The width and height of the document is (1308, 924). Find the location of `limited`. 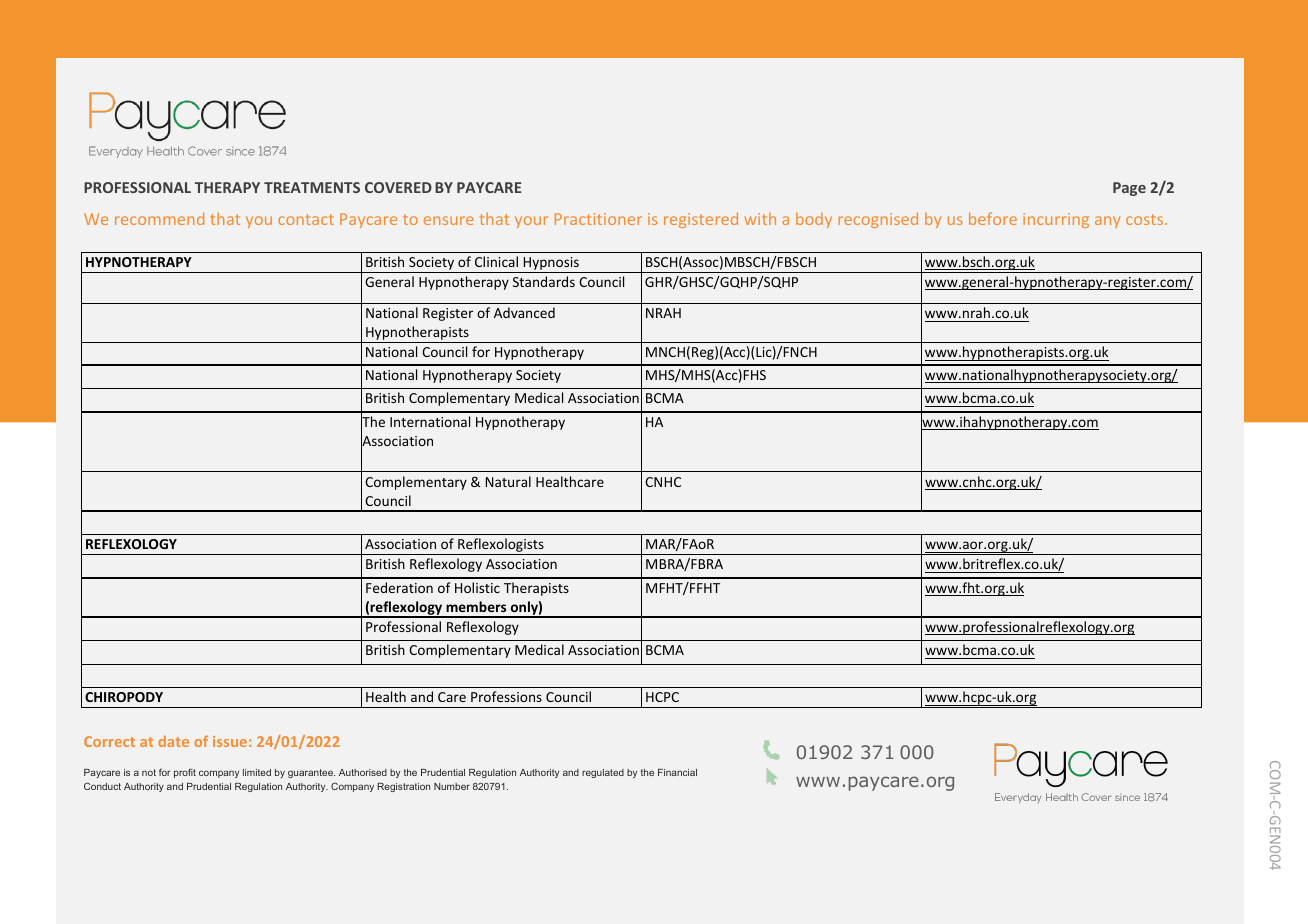

limited is located at coordinates (257, 772).
